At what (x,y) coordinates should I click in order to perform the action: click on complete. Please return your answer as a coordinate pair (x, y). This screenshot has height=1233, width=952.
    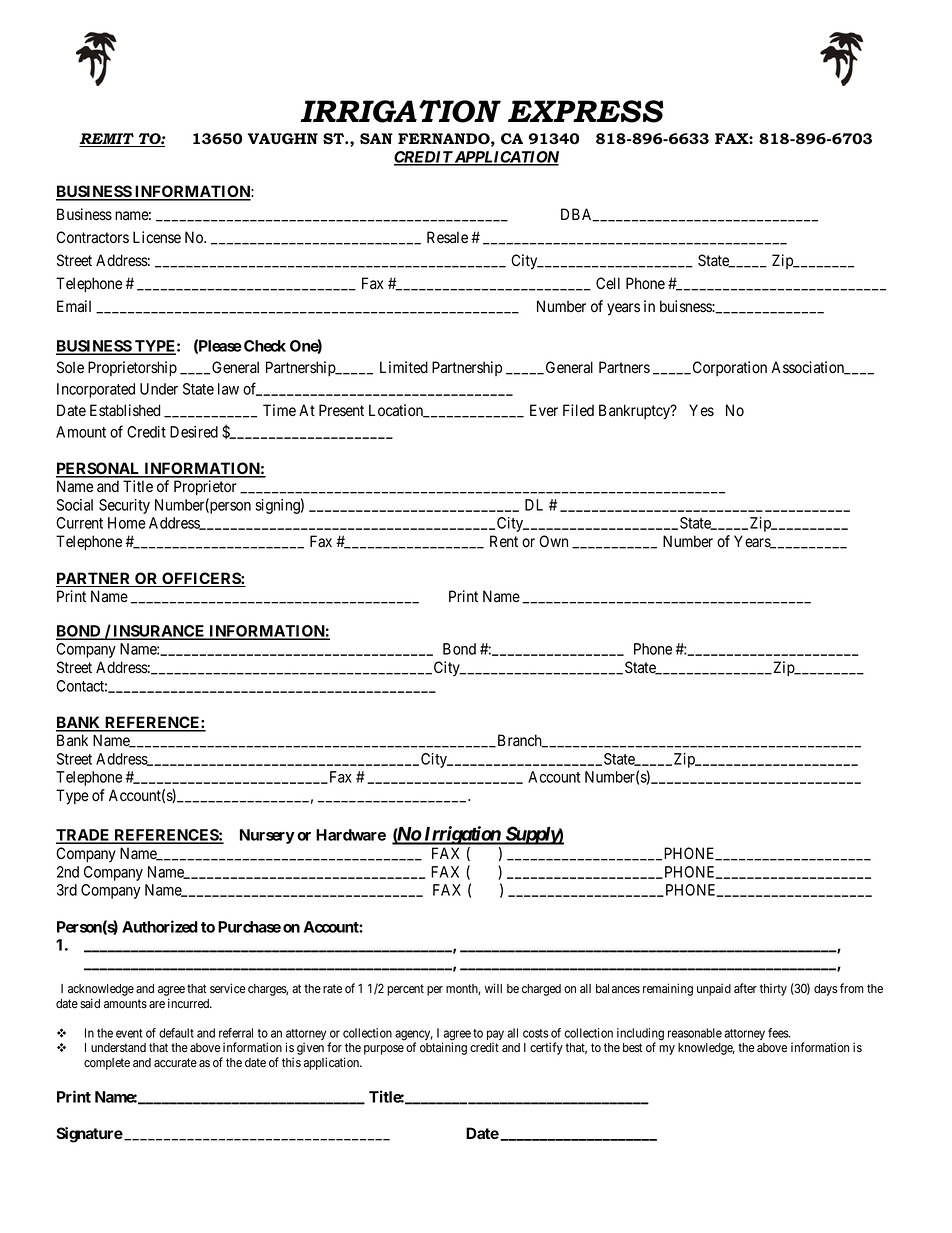
    Looking at the image, I should click on (107, 1064).
